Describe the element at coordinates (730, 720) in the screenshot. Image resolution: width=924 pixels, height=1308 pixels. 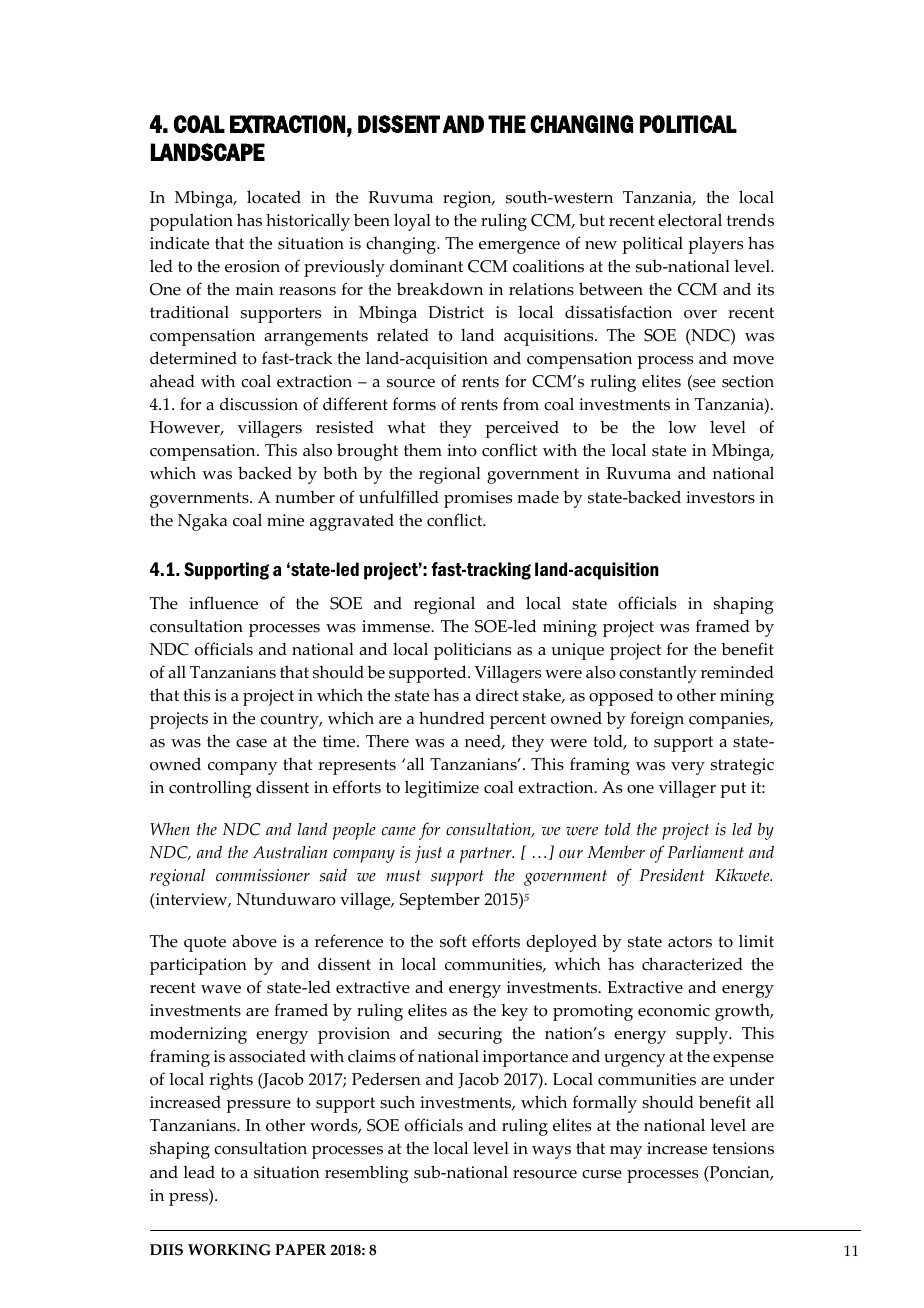
I see `companies` at that location.
